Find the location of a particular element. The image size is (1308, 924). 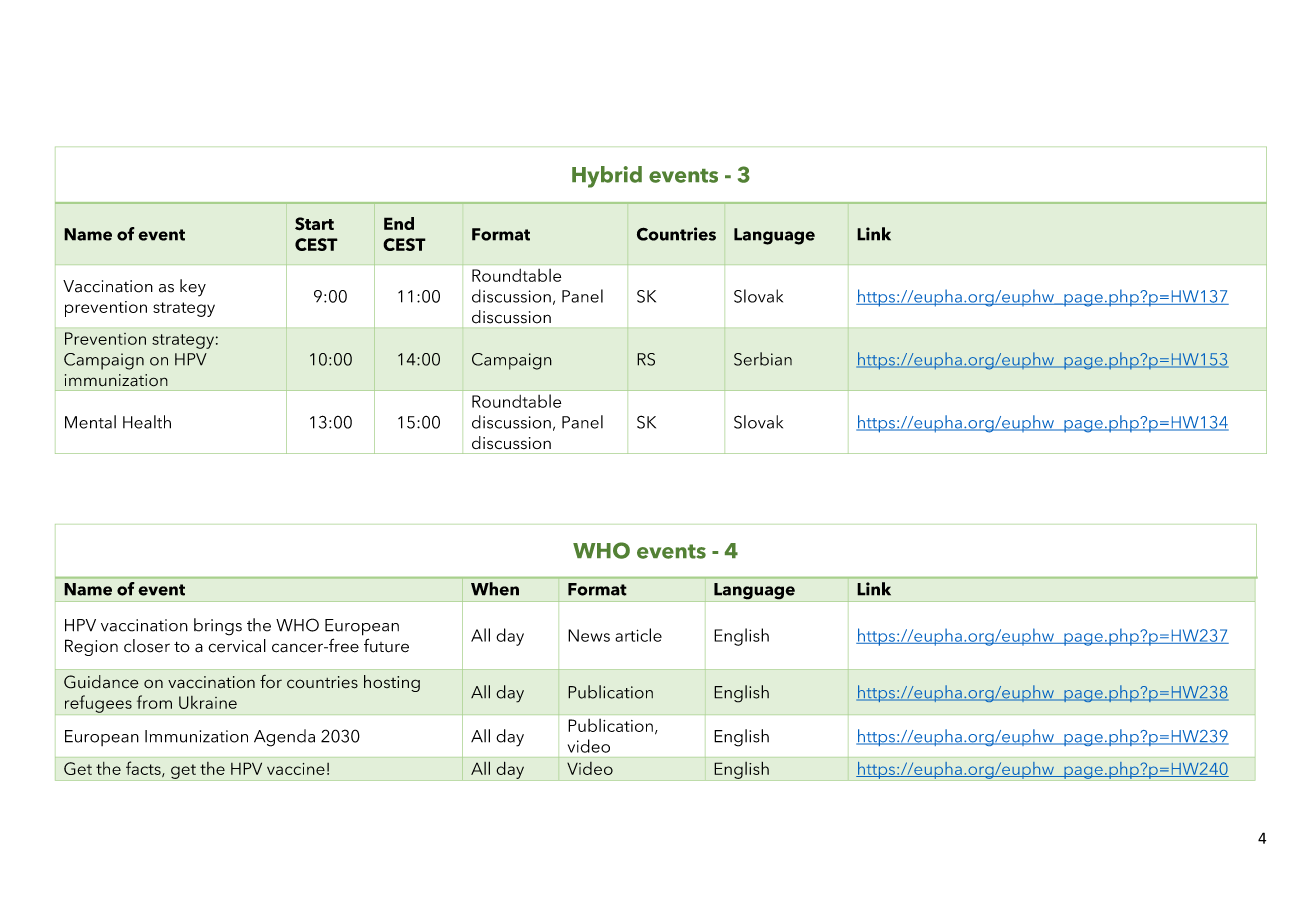

Serbian is located at coordinates (763, 359).
